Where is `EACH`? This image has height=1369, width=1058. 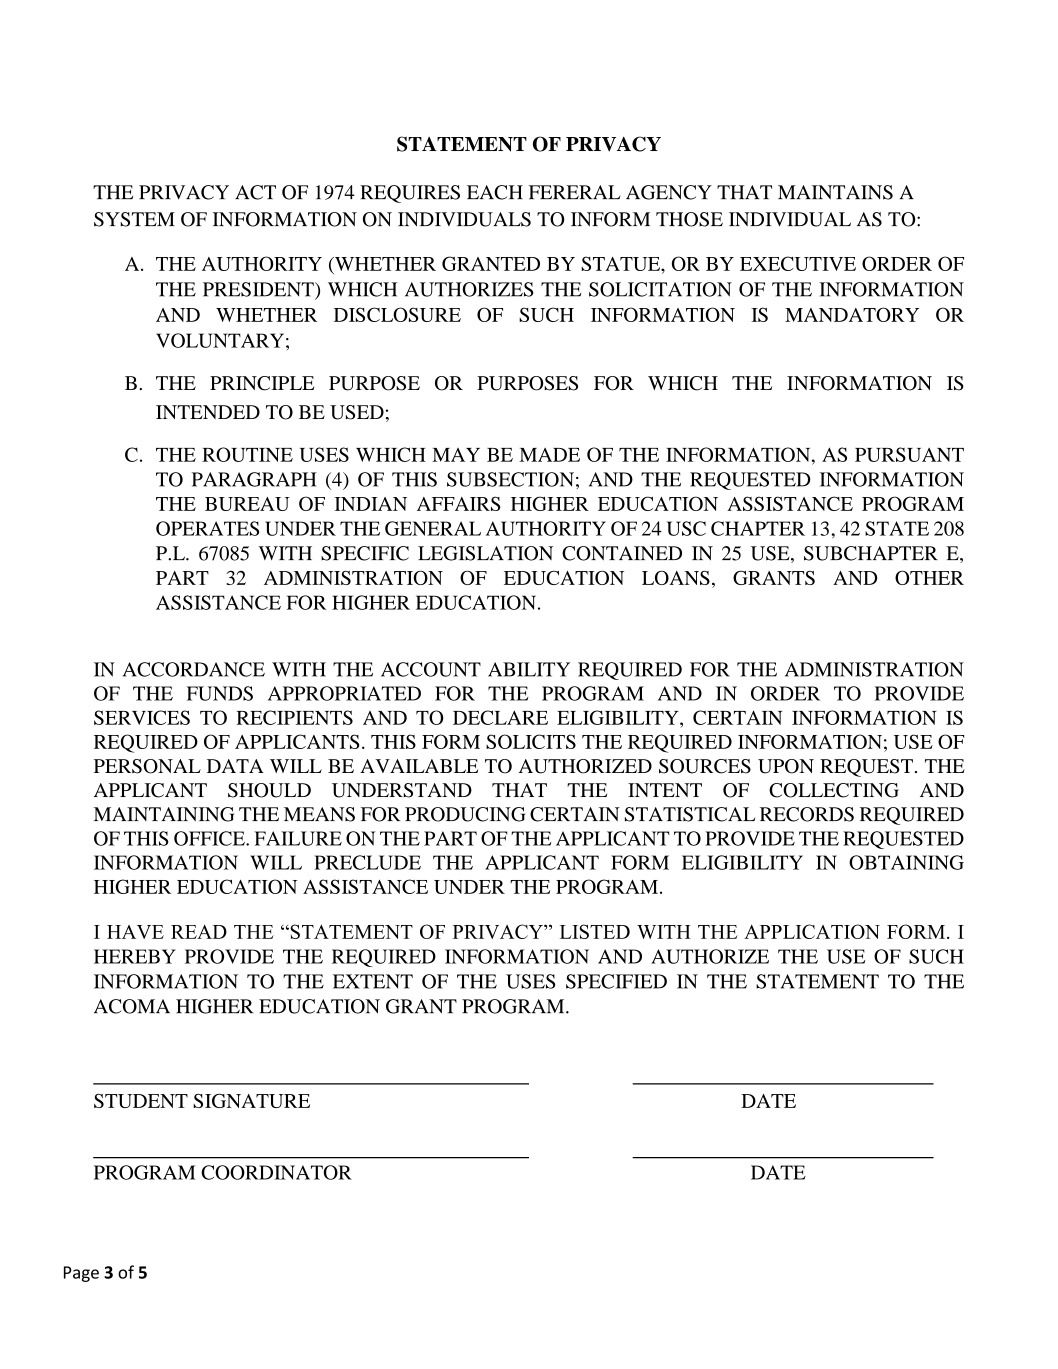 EACH is located at coordinates (495, 192).
